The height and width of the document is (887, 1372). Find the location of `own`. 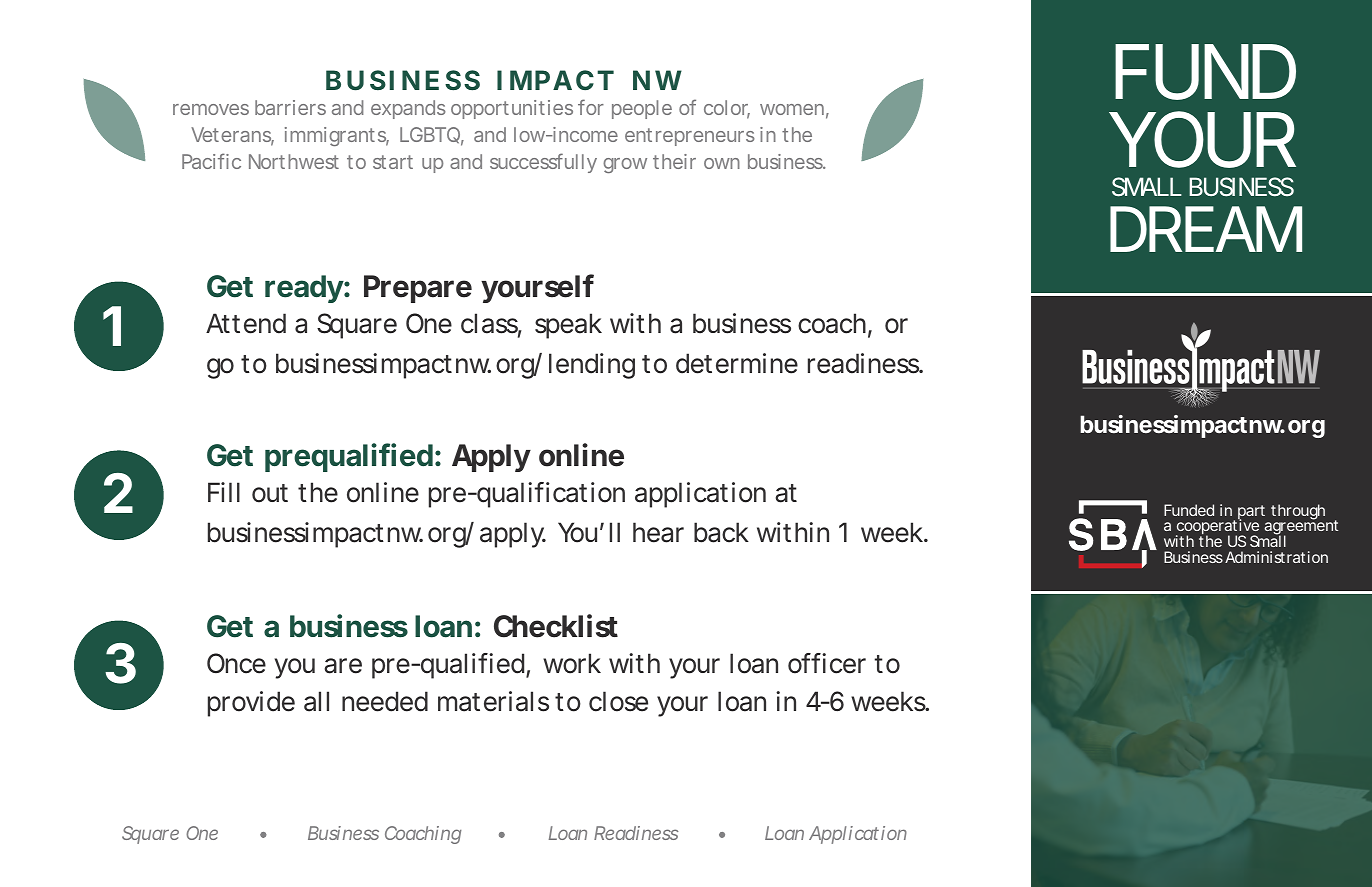

own is located at coordinates (722, 163).
